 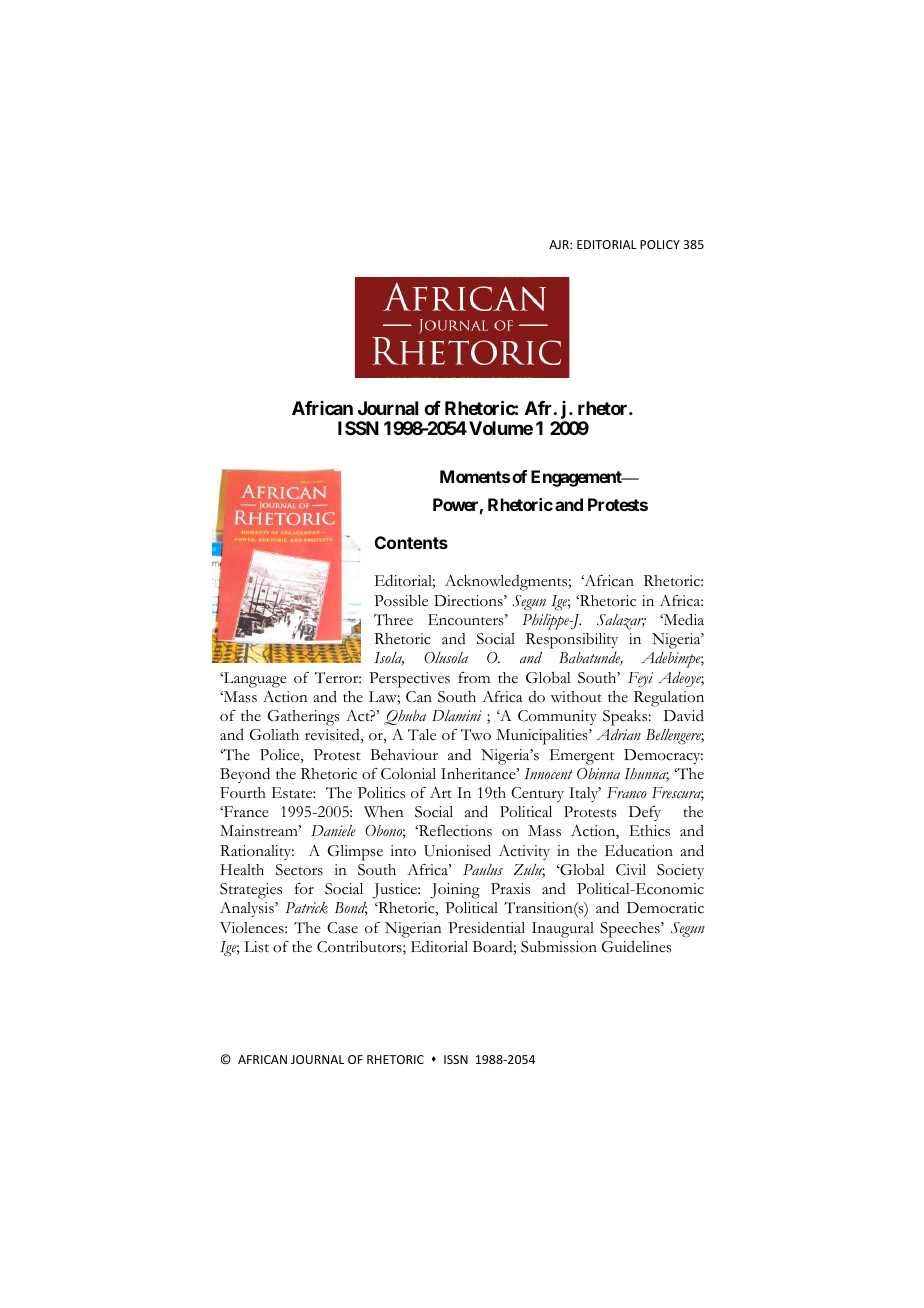 What do you see at coordinates (621, 622) in the image?
I see `Salazar` at bounding box center [621, 622].
